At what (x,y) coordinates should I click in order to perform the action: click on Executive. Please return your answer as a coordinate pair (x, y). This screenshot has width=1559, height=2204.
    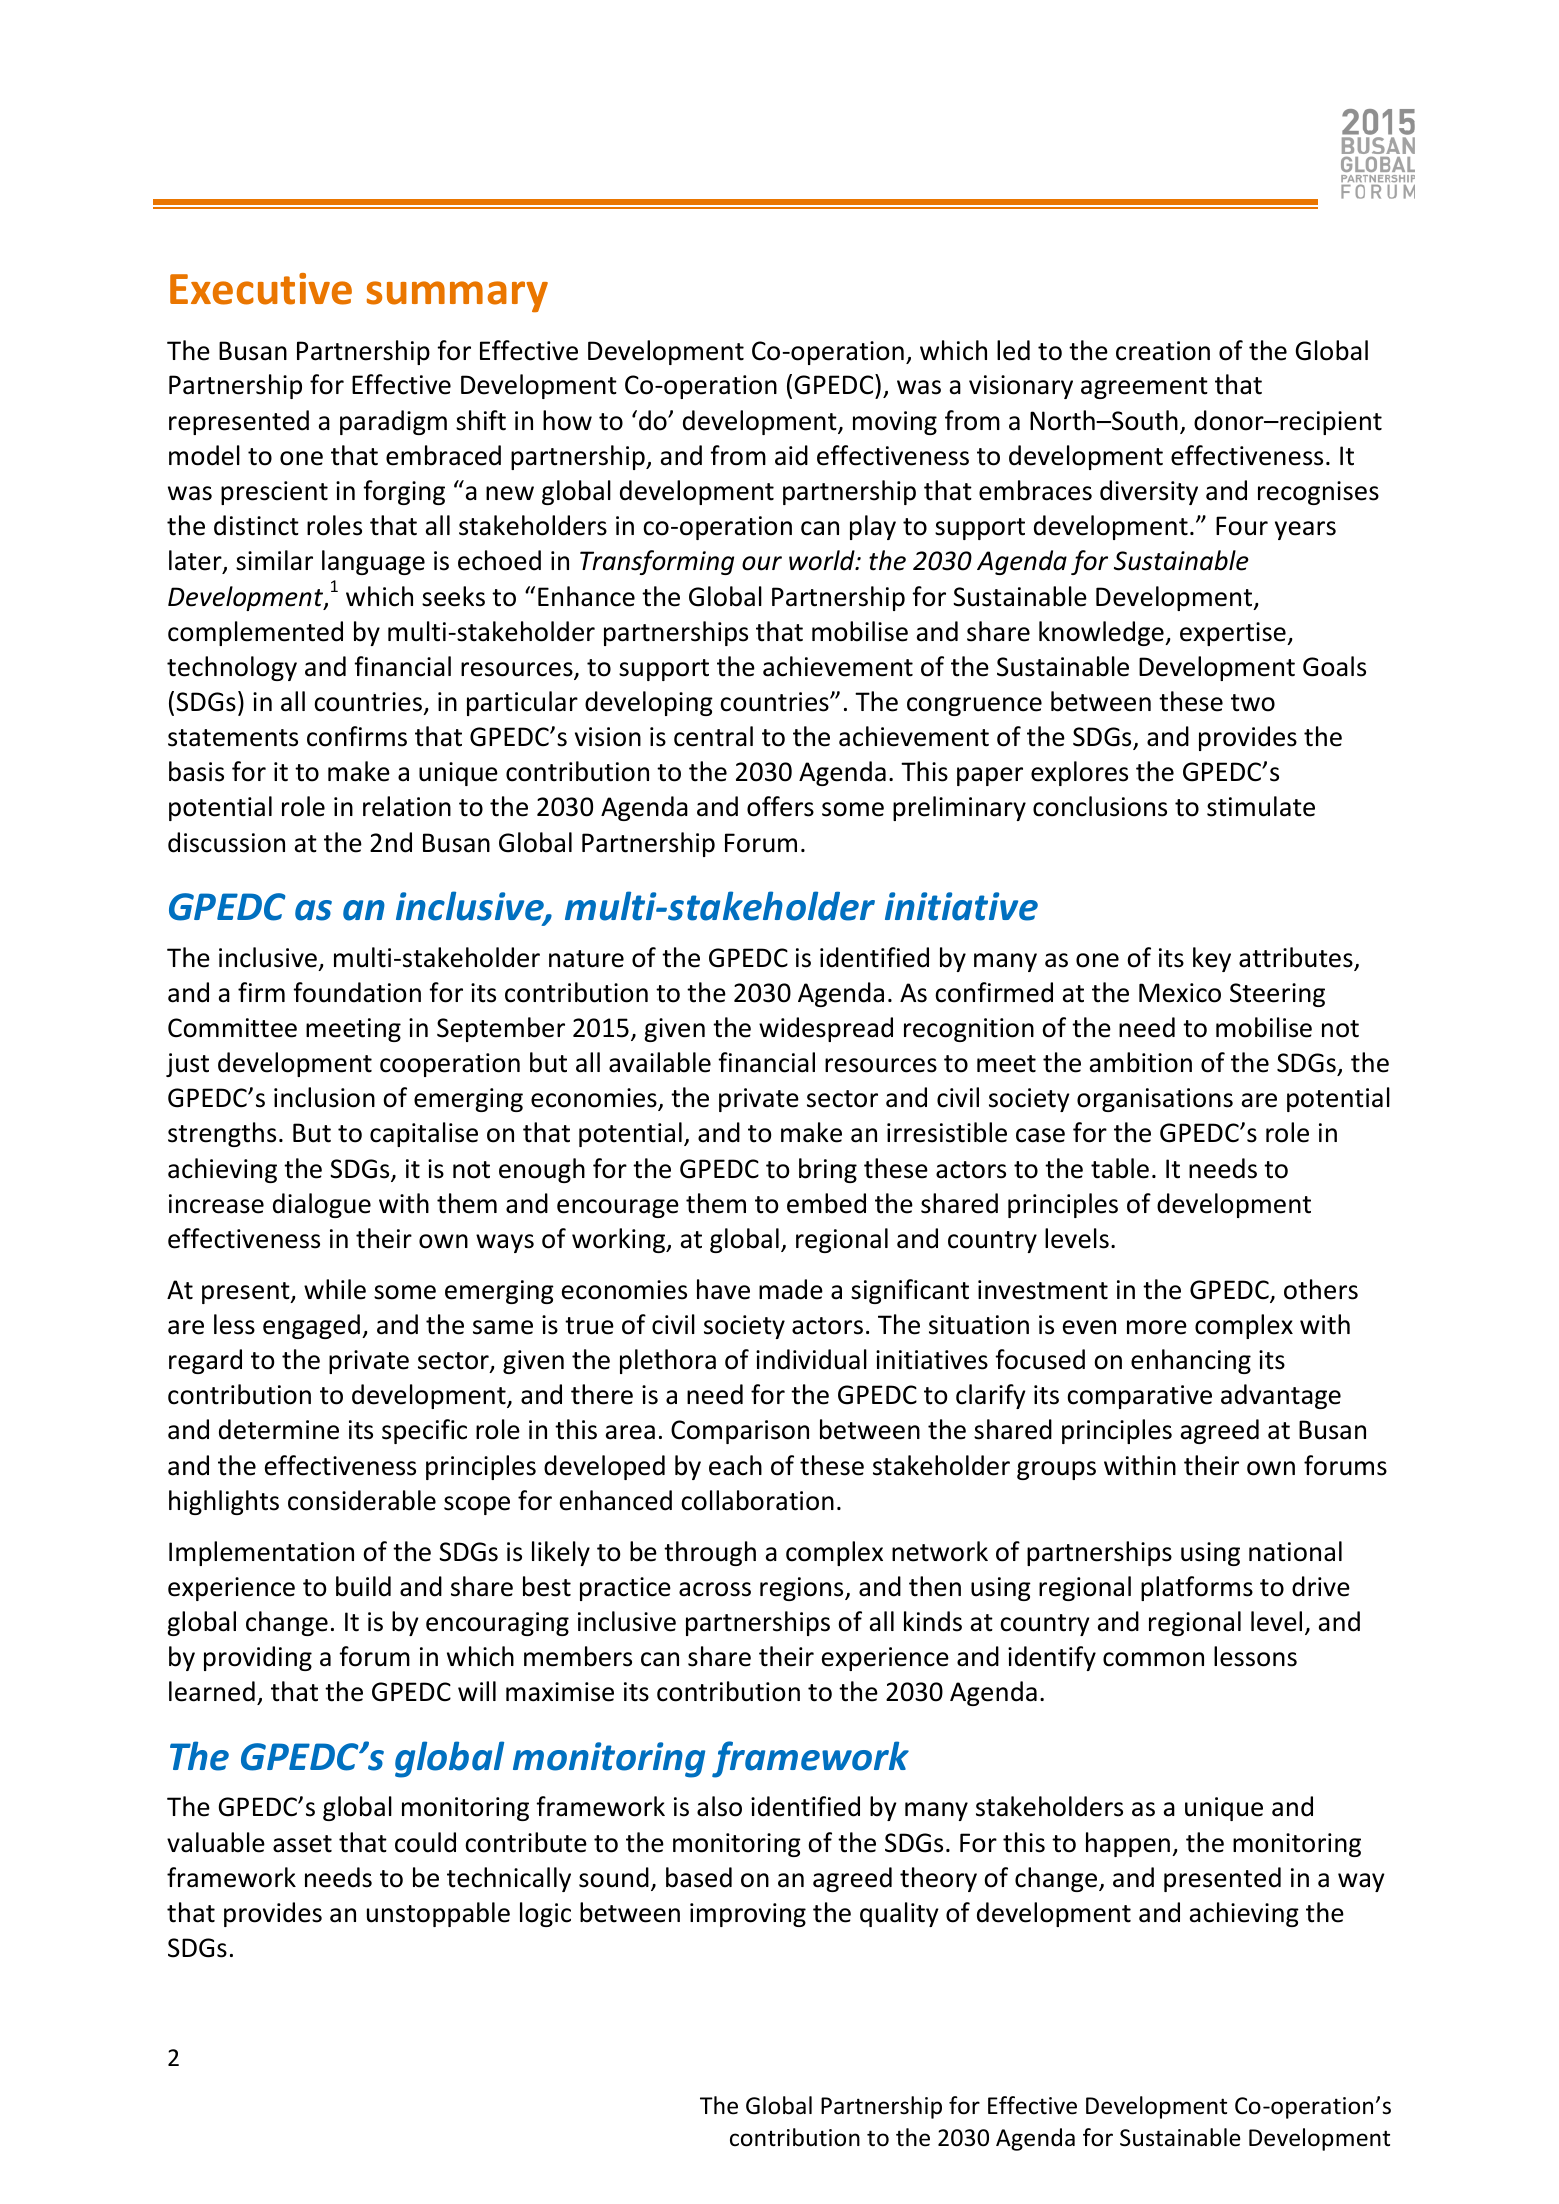
    Looking at the image, I should click on (261, 289).
